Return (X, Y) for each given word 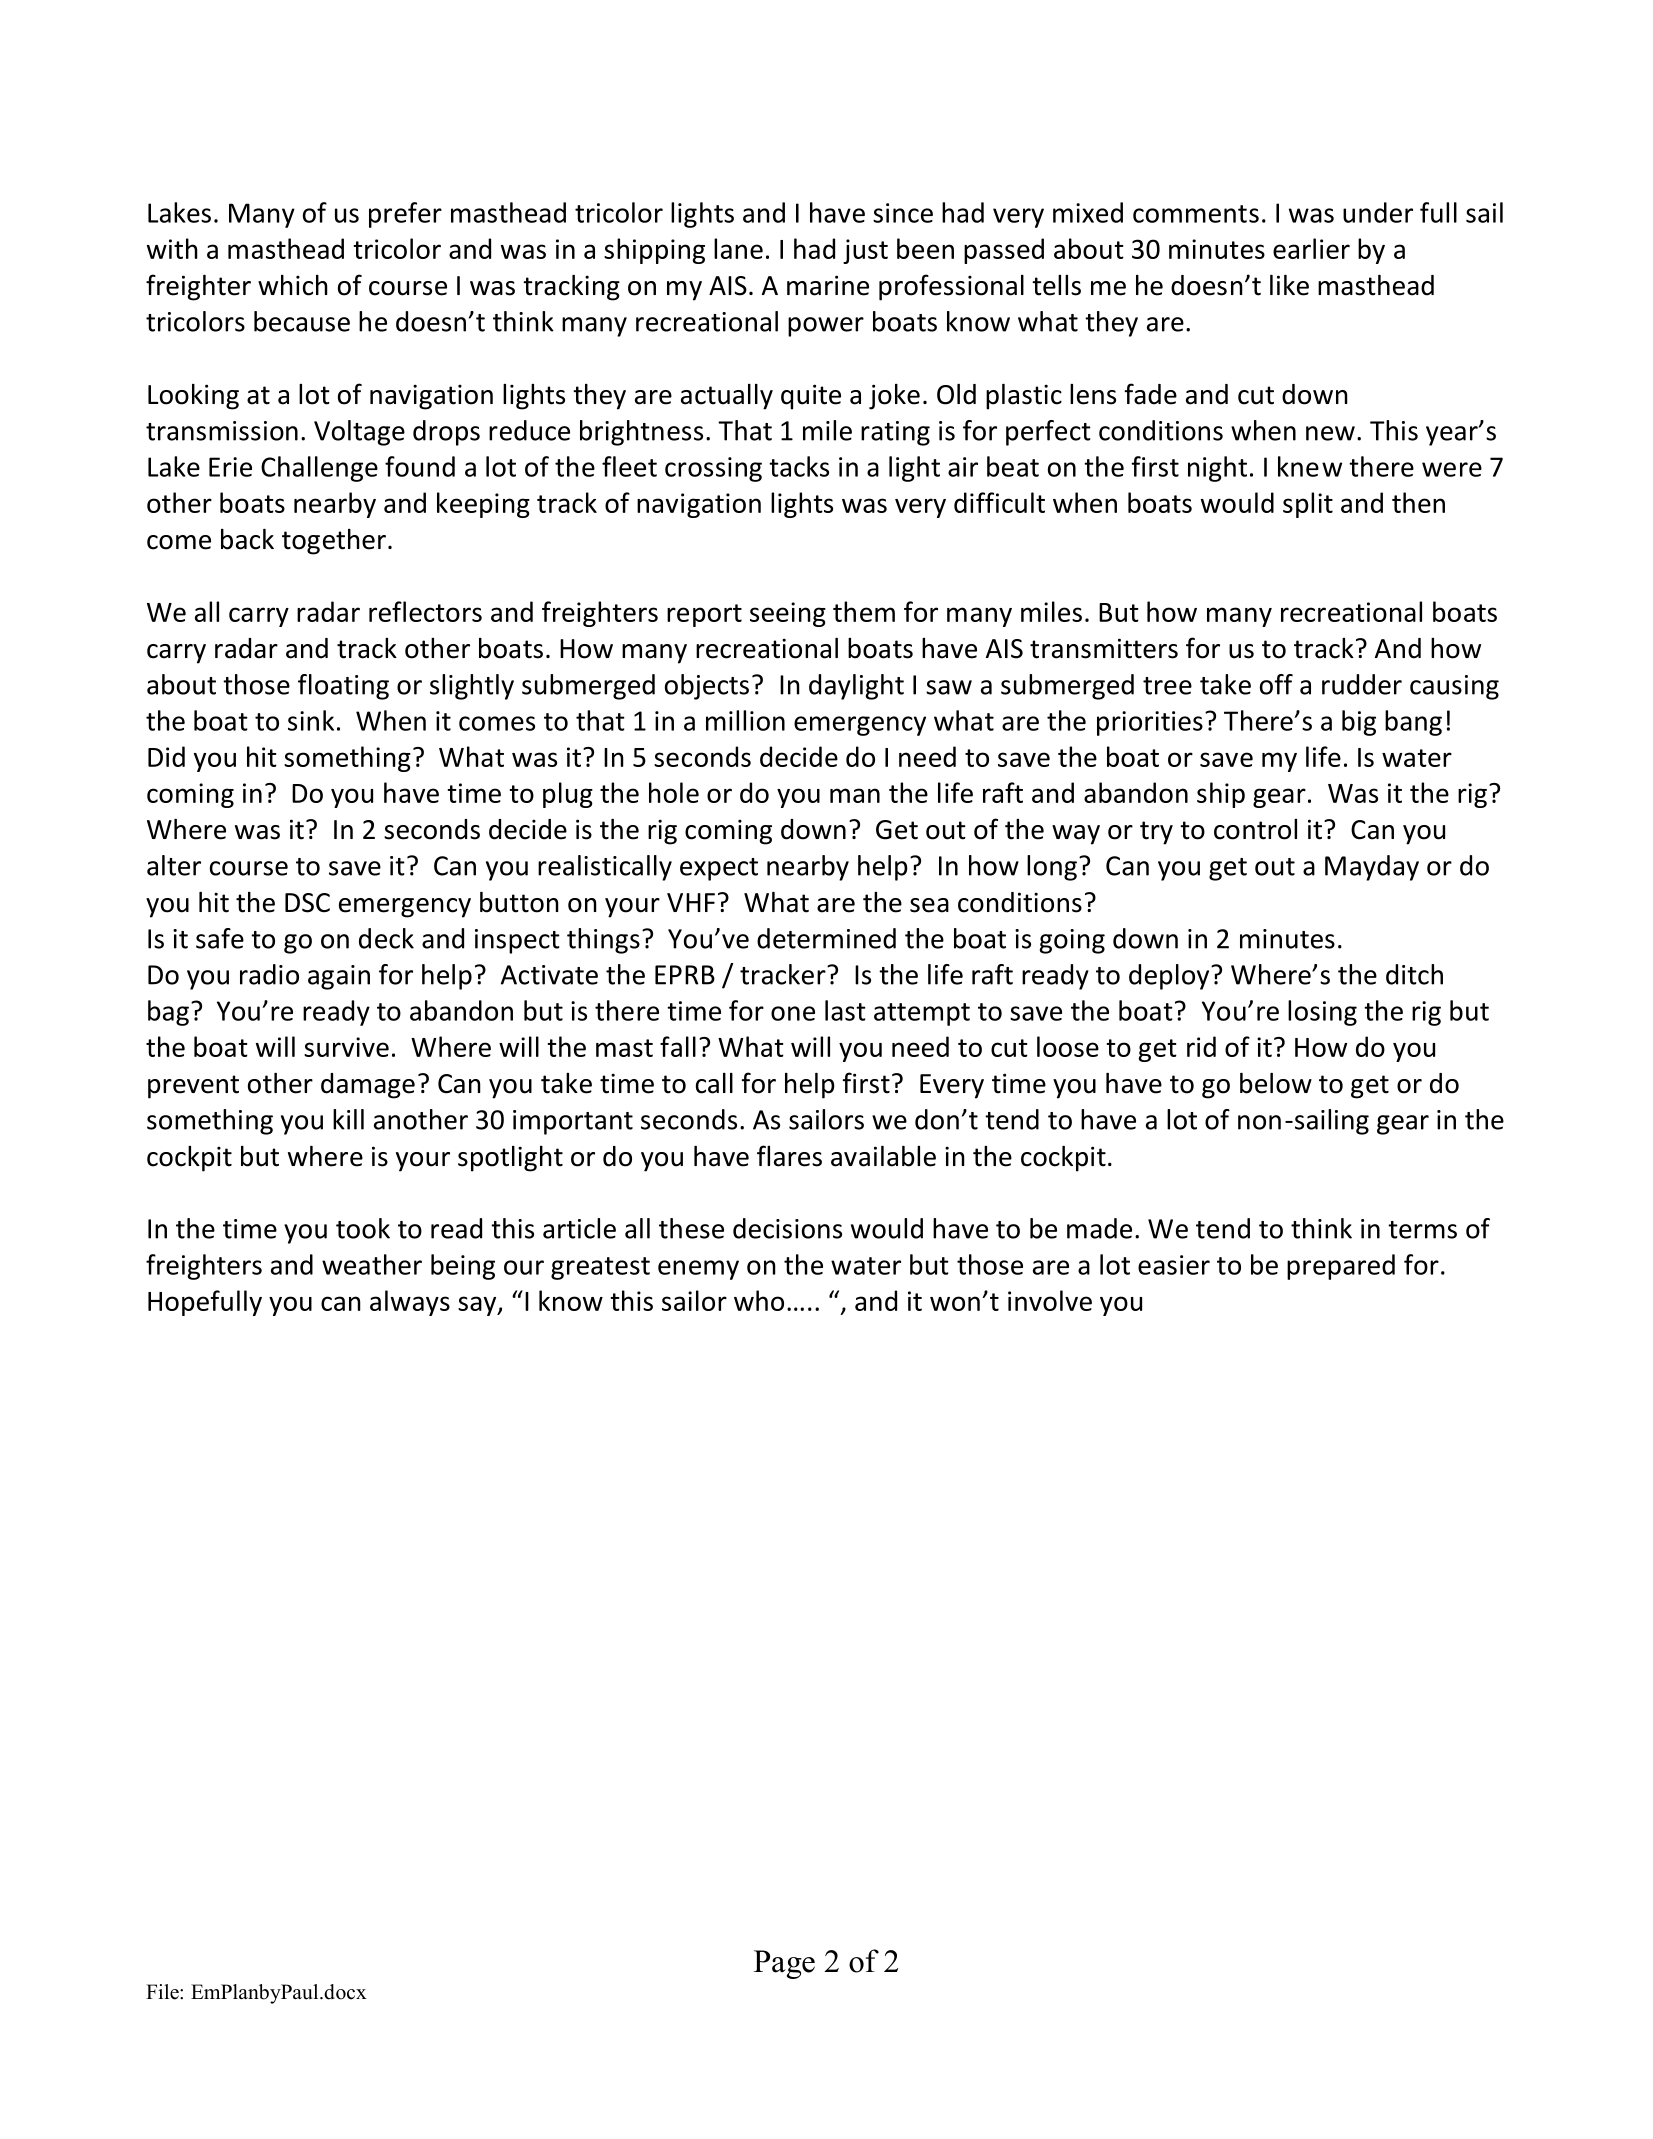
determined (826, 938)
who (759, 1300)
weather (372, 1264)
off (1276, 684)
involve (1050, 1300)
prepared (1341, 1267)
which (293, 285)
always (410, 1303)
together (334, 542)
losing (1322, 1013)
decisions (787, 1228)
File (163, 1992)
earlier (1311, 248)
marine (828, 285)
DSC (307, 903)
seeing (788, 614)
